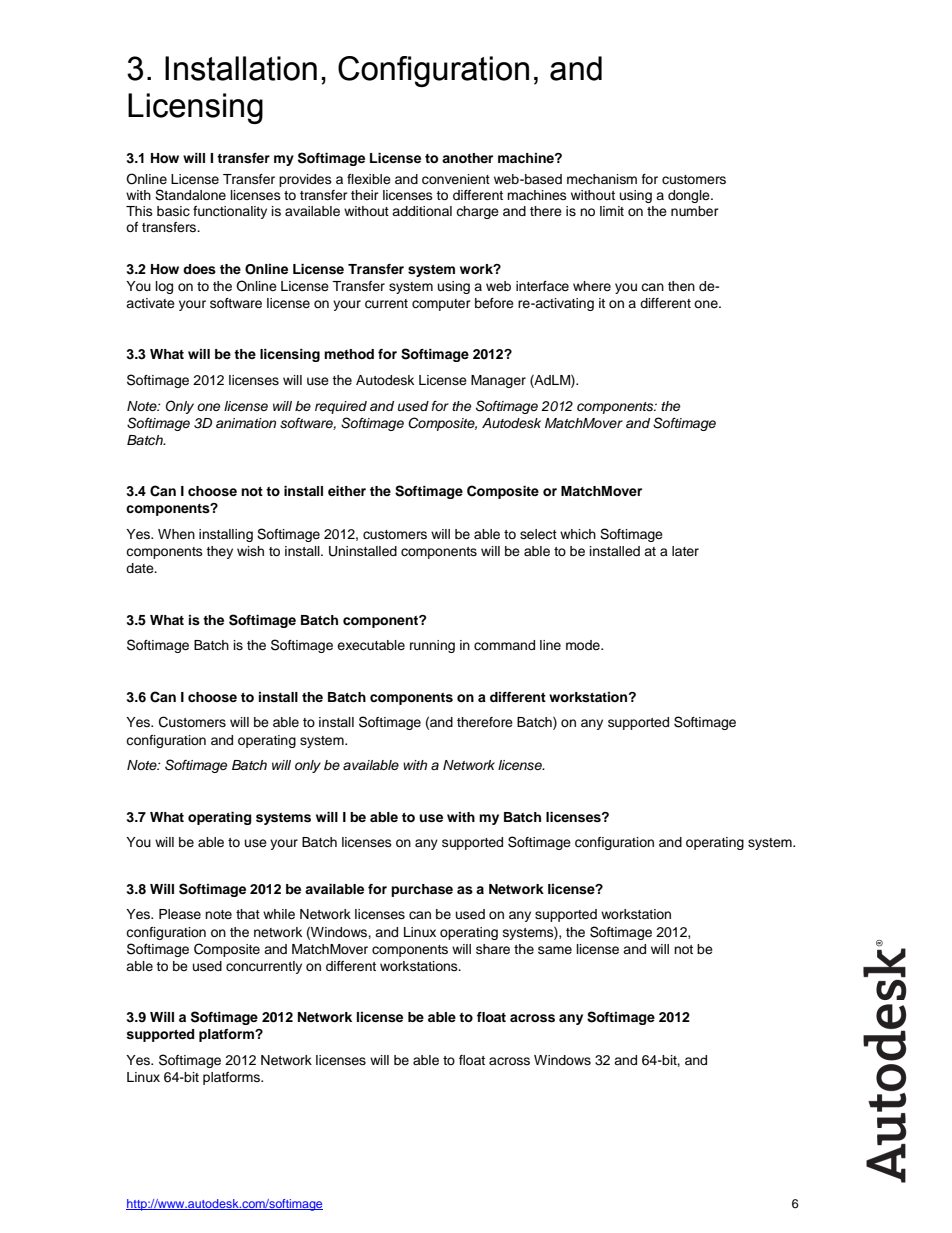 Image resolution: width=952 pixels, height=1233 pixels. Describe the element at coordinates (498, 381) in the screenshot. I see `Manager` at that location.
